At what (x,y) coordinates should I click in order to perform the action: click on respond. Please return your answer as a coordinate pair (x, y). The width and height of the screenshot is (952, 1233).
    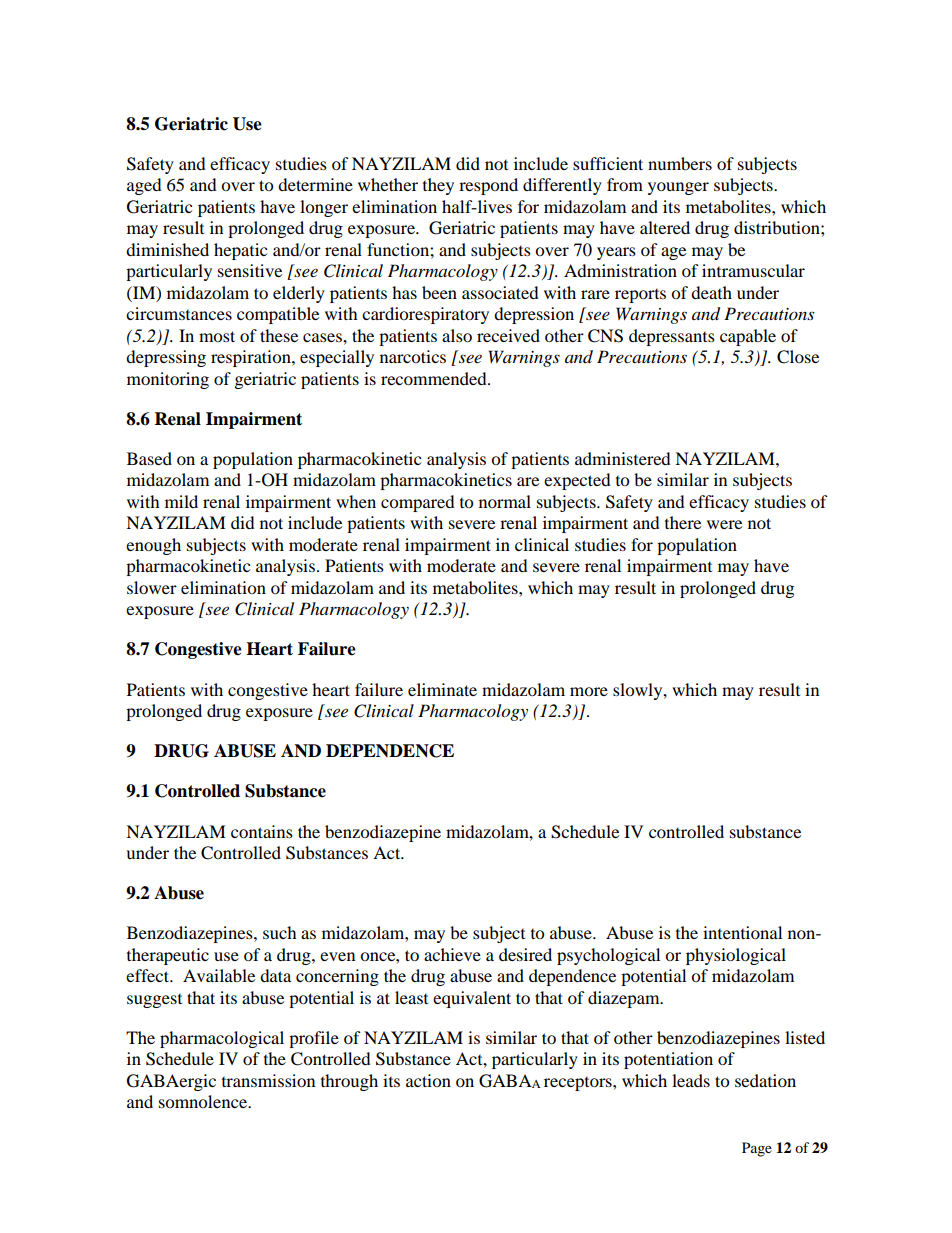
    Looking at the image, I should click on (488, 186).
